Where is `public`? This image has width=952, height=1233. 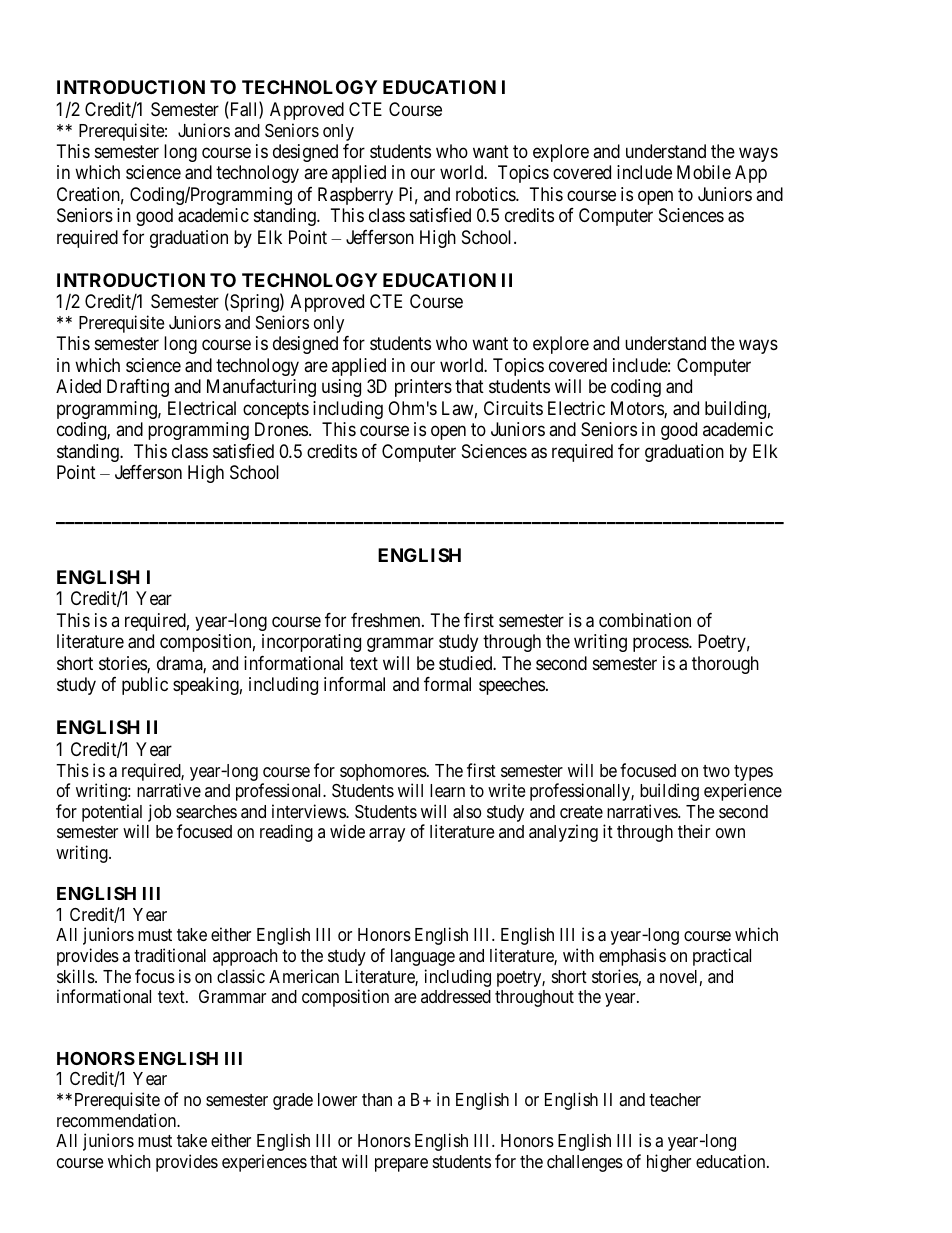
public is located at coordinates (145, 686).
